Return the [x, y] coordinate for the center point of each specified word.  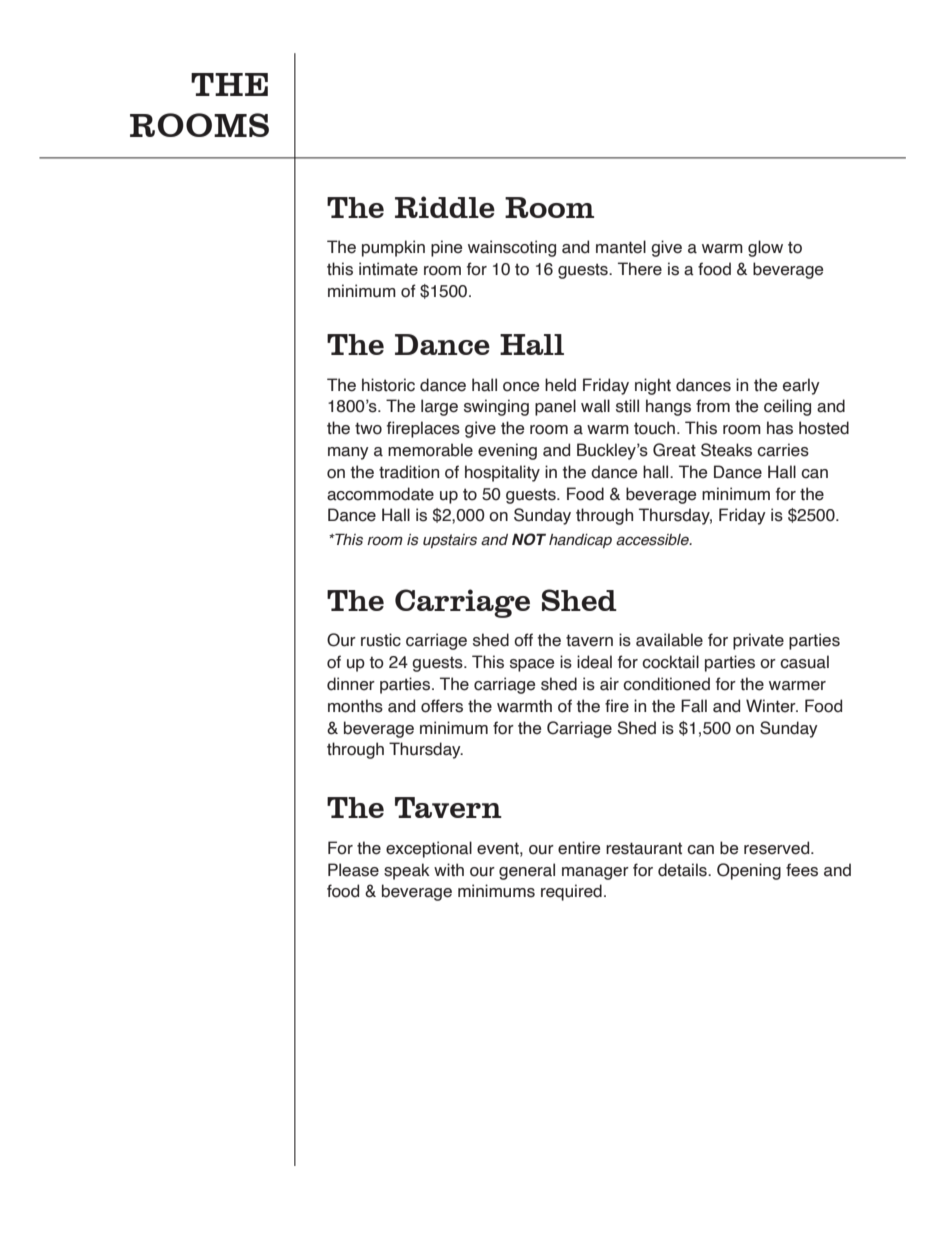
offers [442, 706]
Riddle [445, 207]
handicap [580, 541]
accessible [653, 540]
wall [595, 406]
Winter [772, 706]
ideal [594, 662]
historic [388, 385]
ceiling [787, 407]
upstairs [450, 541]
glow [765, 248]
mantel [621, 247]
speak [407, 871]
